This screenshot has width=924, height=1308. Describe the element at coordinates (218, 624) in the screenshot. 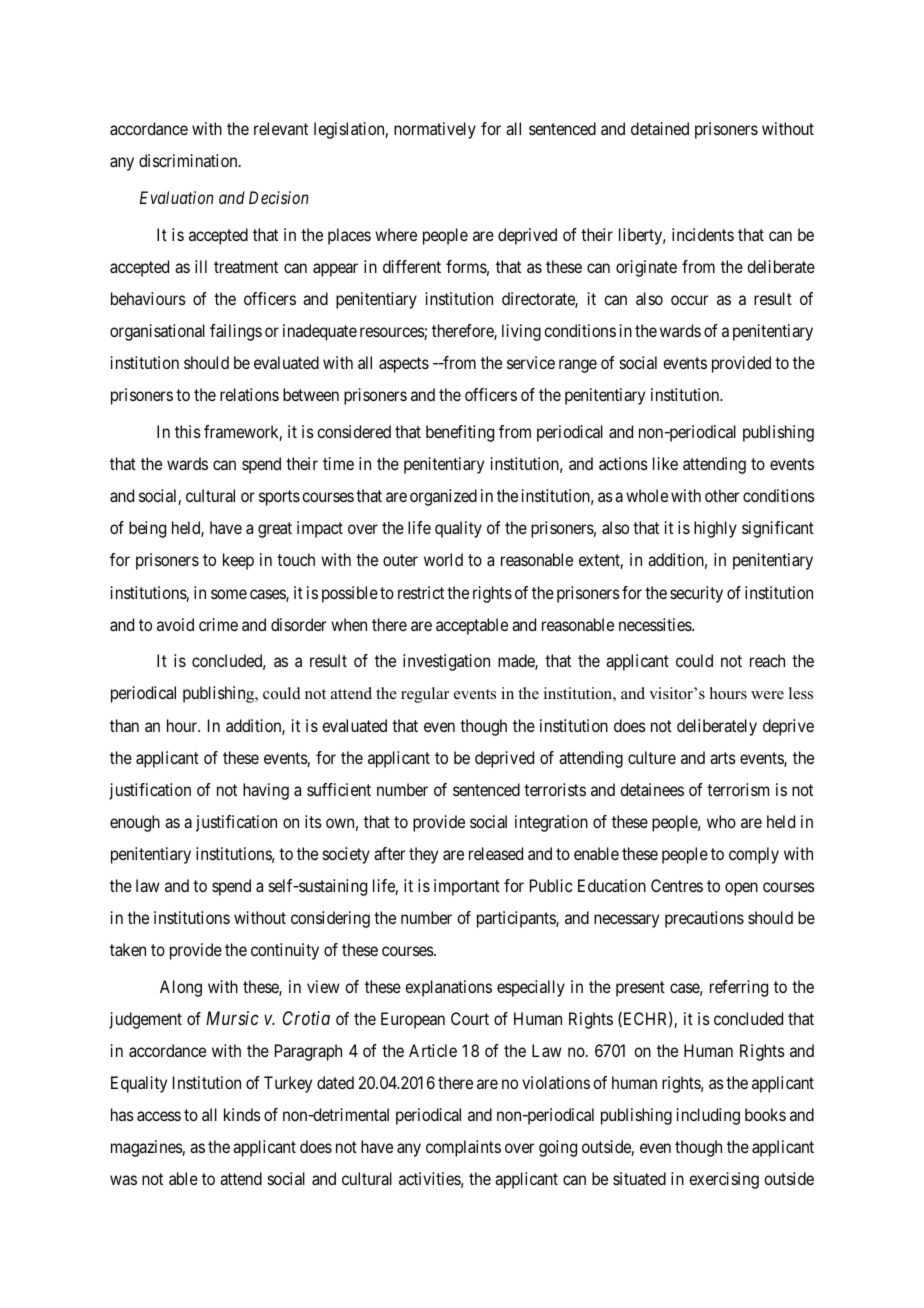

I see `crime` at that location.
